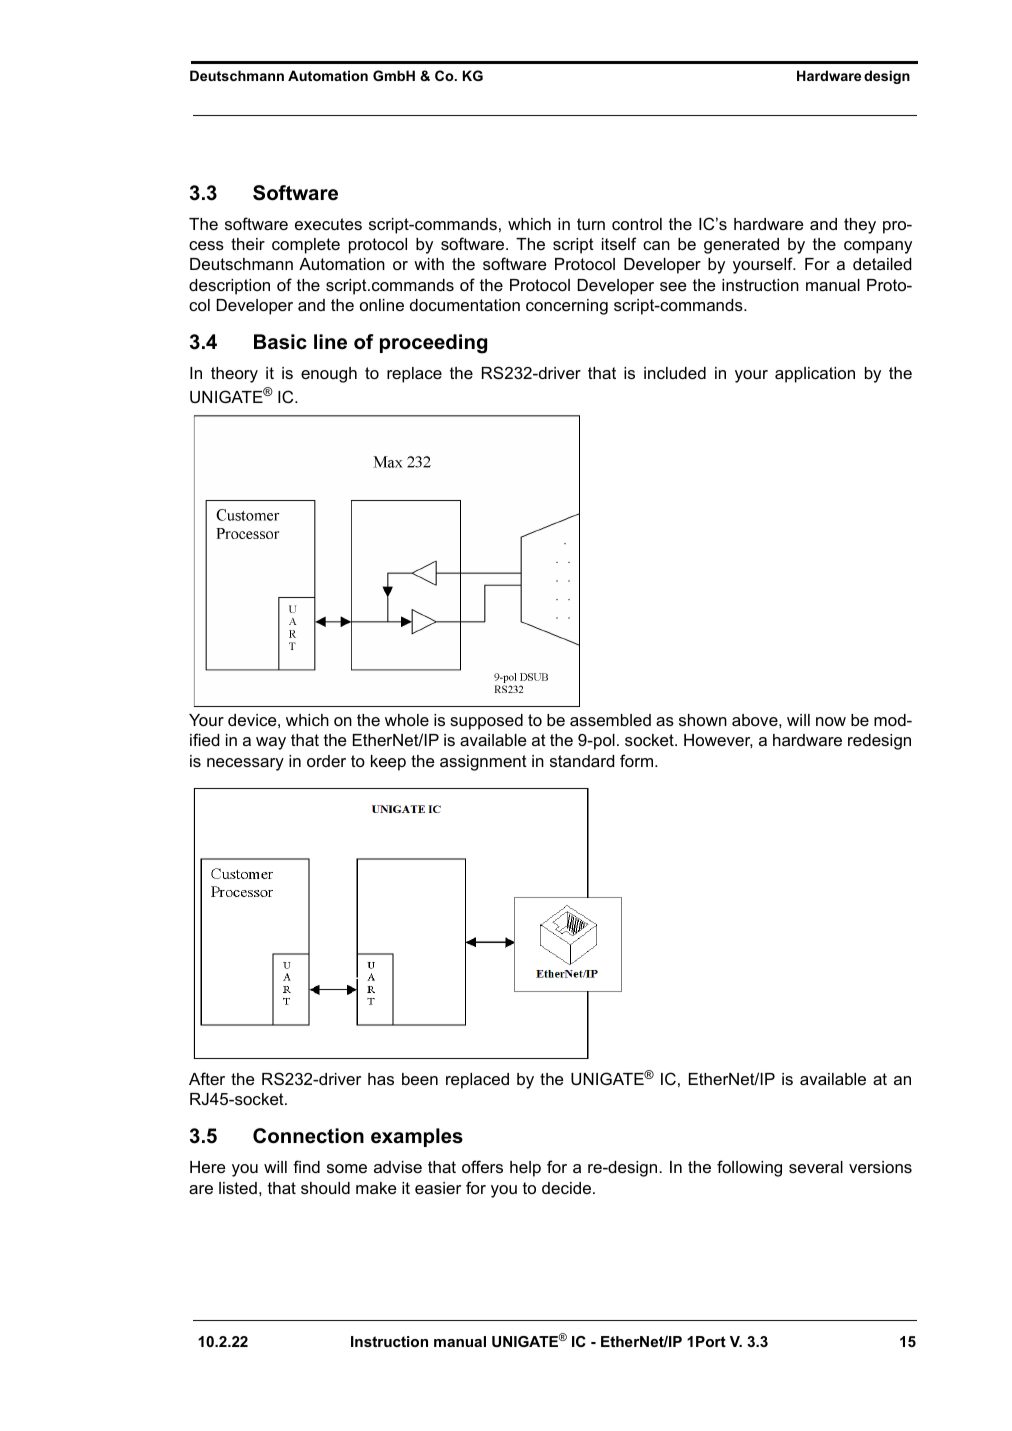 This screenshot has width=1012, height=1431. I want to click on turn, so click(591, 224).
